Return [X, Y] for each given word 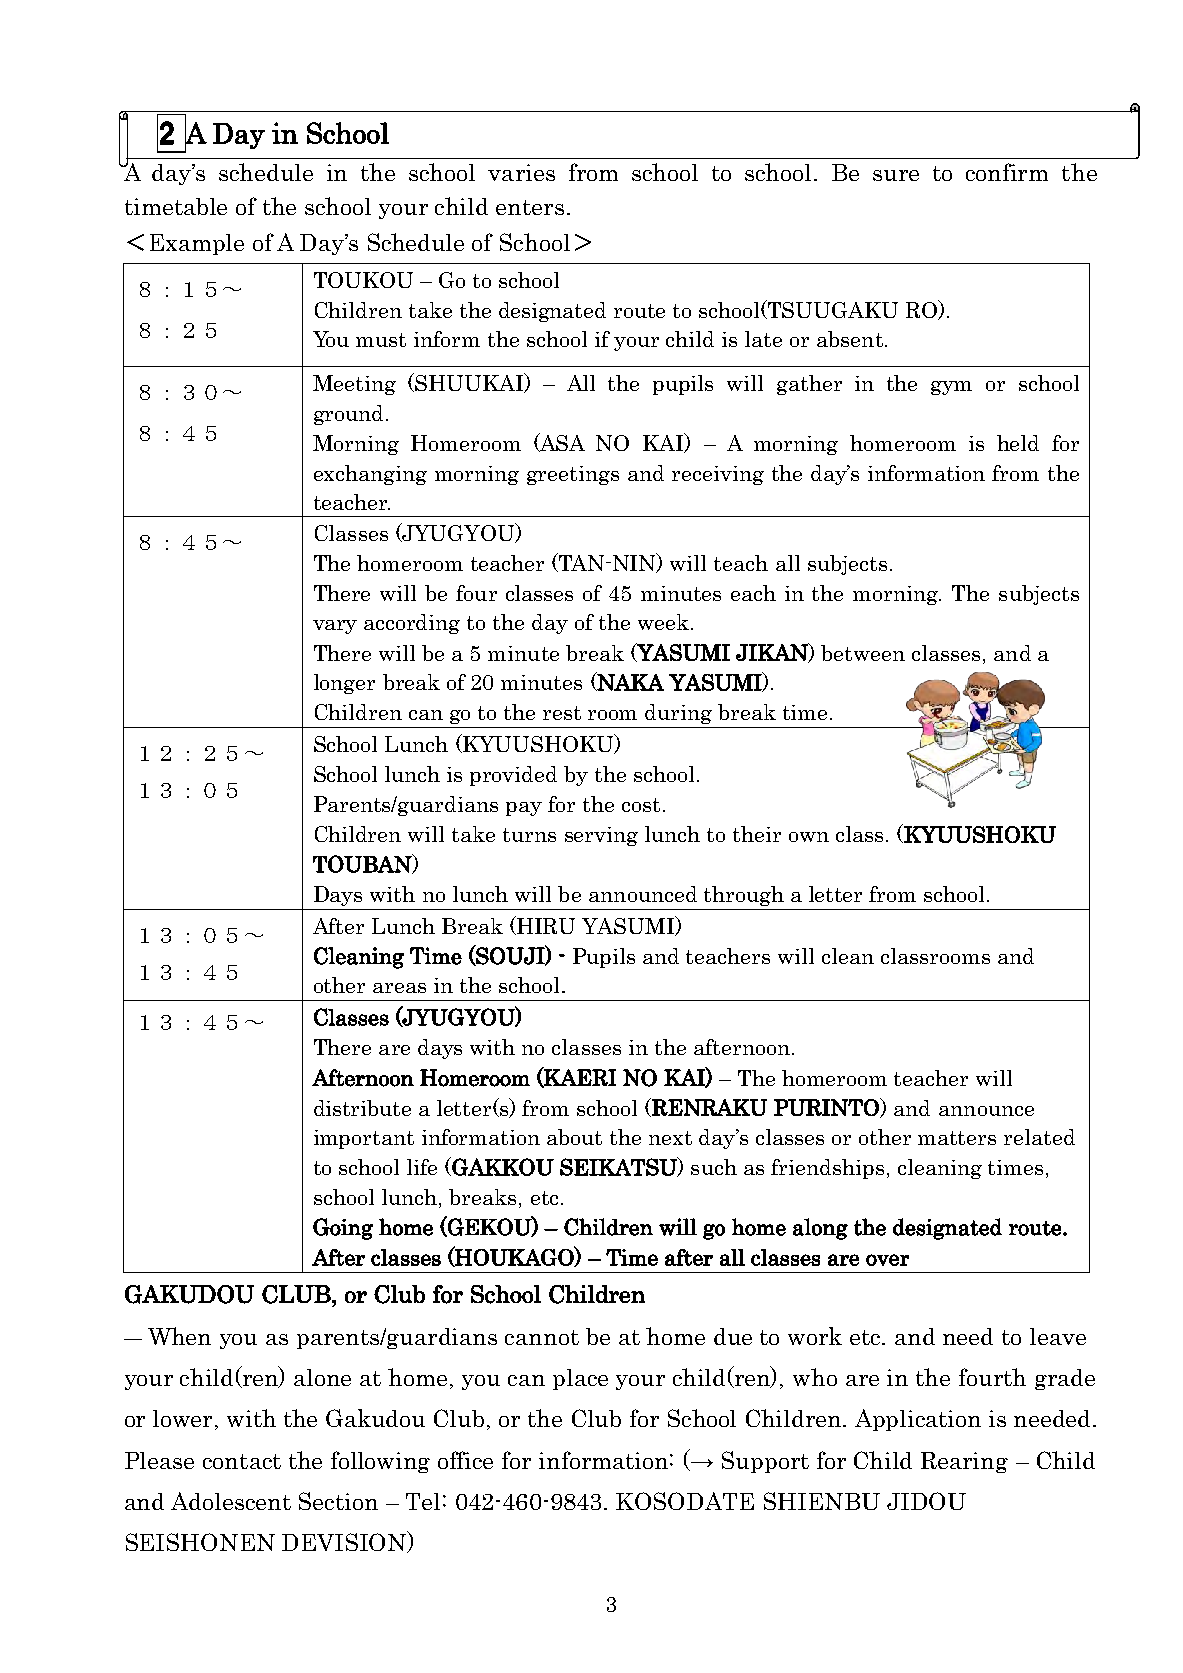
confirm [1007, 172]
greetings [573, 475]
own [809, 837]
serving [601, 836]
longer [344, 684]
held [1018, 443]
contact [242, 1461]
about [574, 1137]
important [364, 1139]
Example [197, 244]
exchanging [370, 475]
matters [957, 1138]
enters [530, 207]
